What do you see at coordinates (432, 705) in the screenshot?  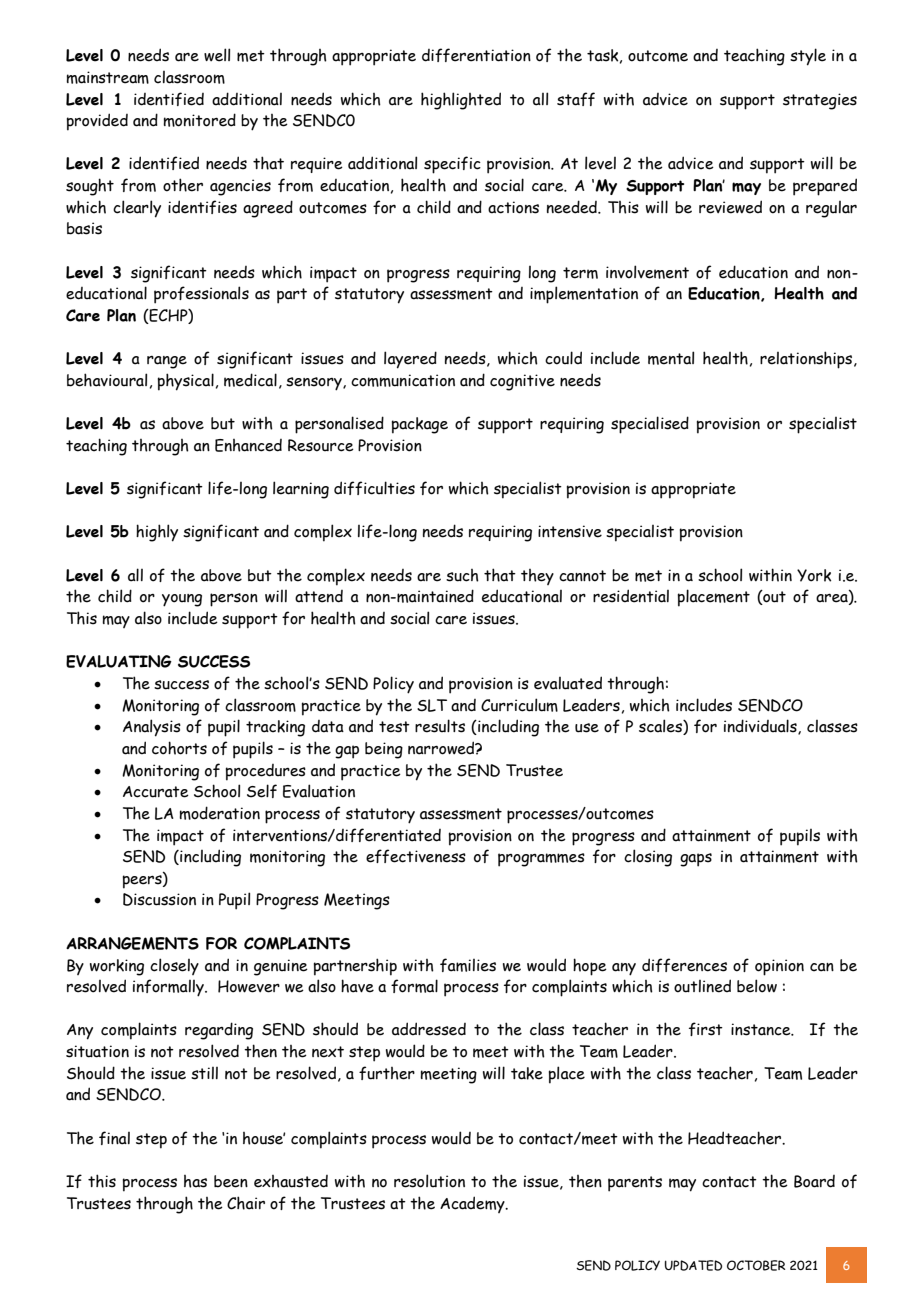 I see `SLT` at bounding box center [432, 705].
